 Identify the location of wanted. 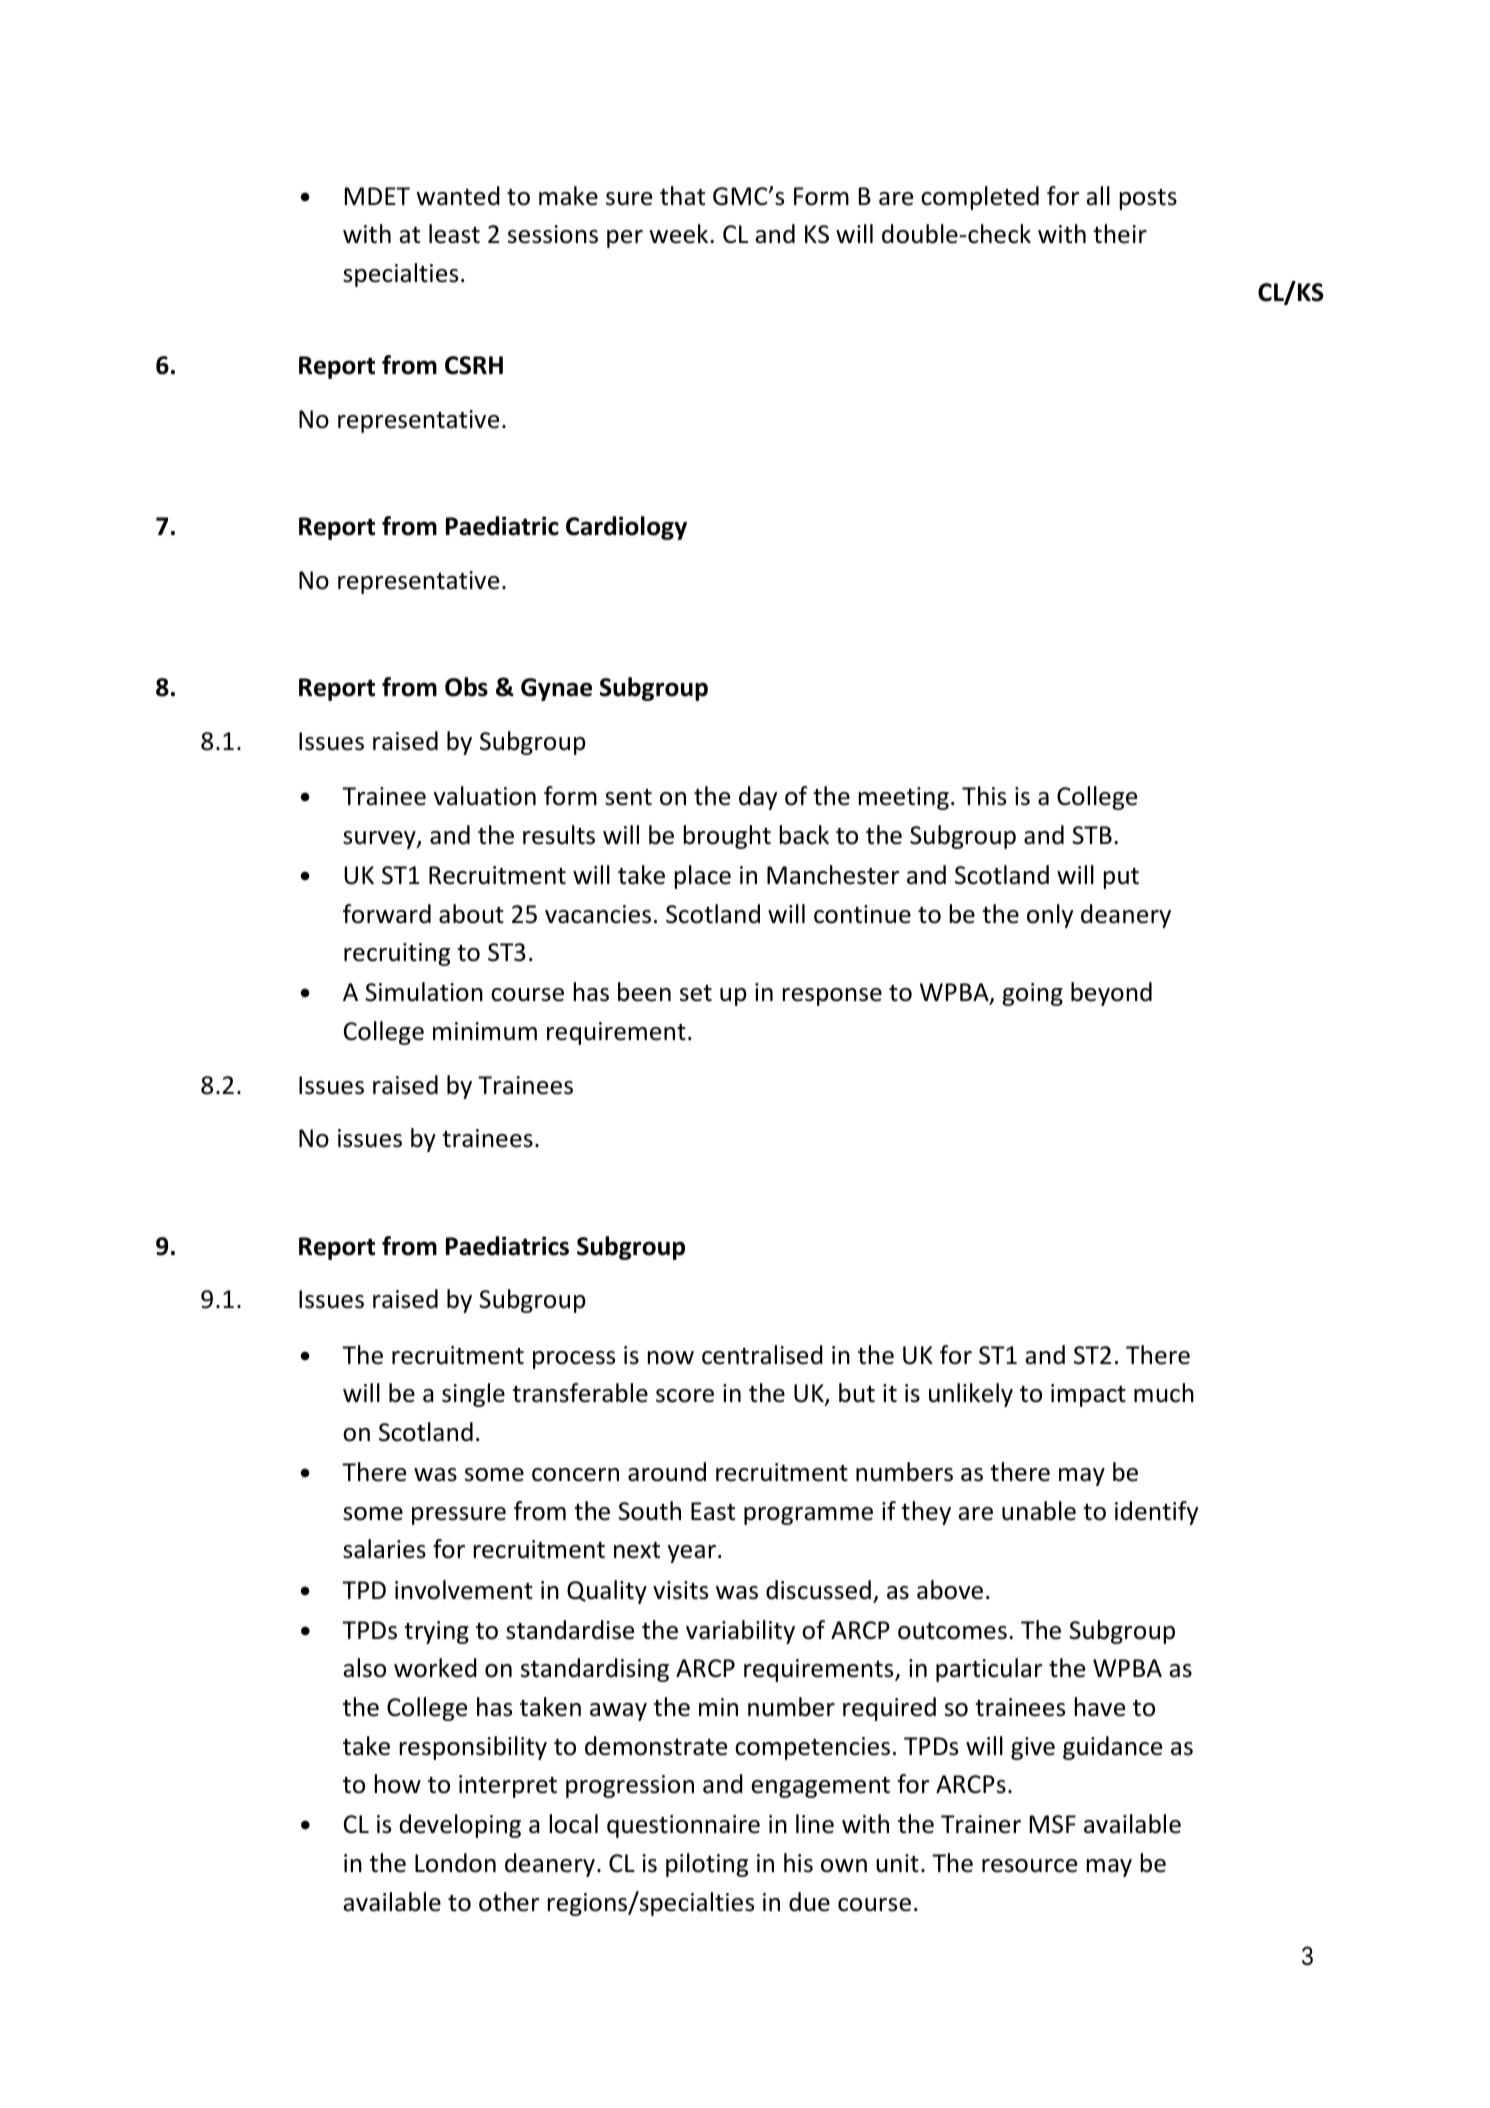
(458, 196).
